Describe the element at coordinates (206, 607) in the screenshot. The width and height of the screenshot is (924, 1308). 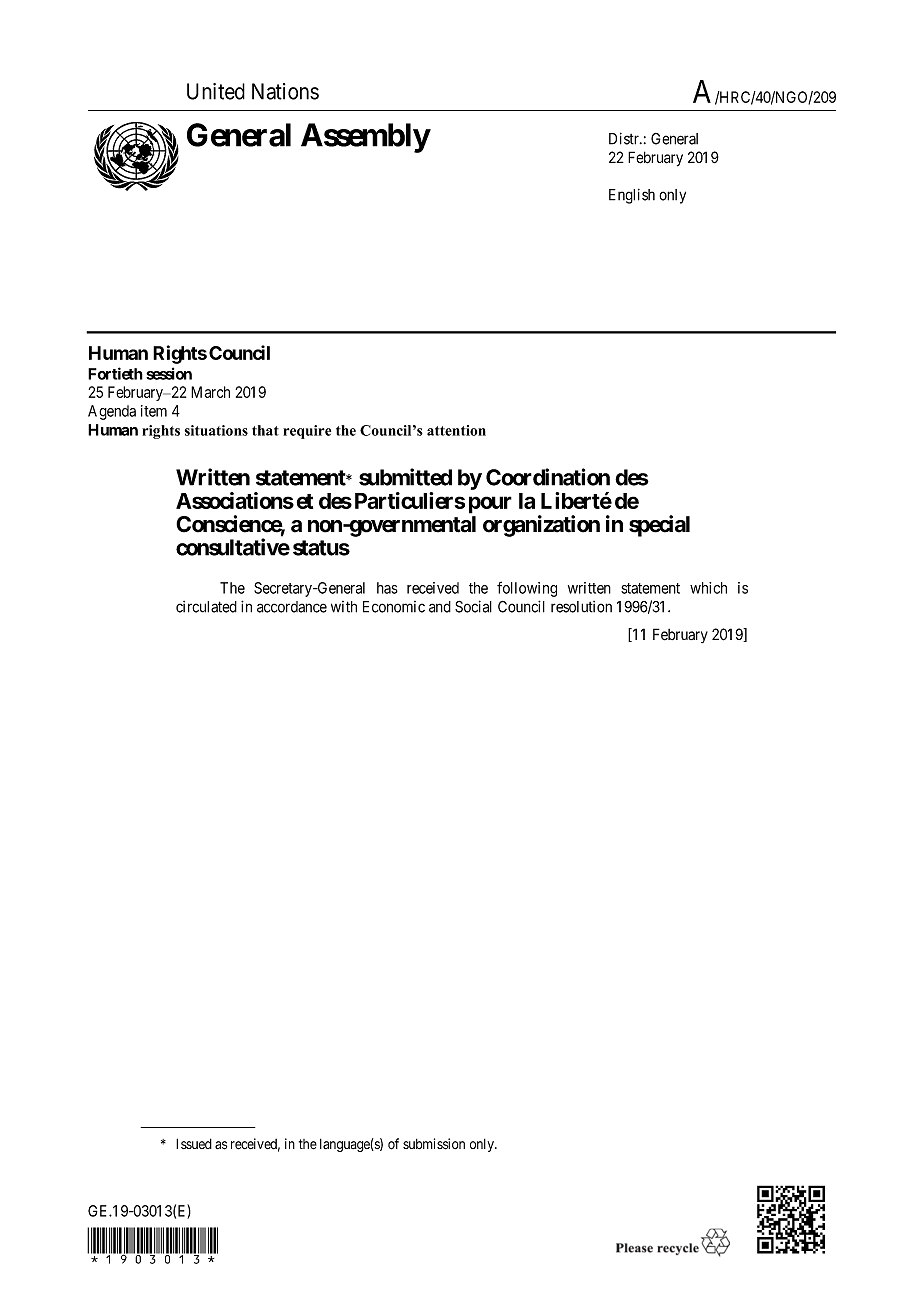
I see `circulated` at that location.
